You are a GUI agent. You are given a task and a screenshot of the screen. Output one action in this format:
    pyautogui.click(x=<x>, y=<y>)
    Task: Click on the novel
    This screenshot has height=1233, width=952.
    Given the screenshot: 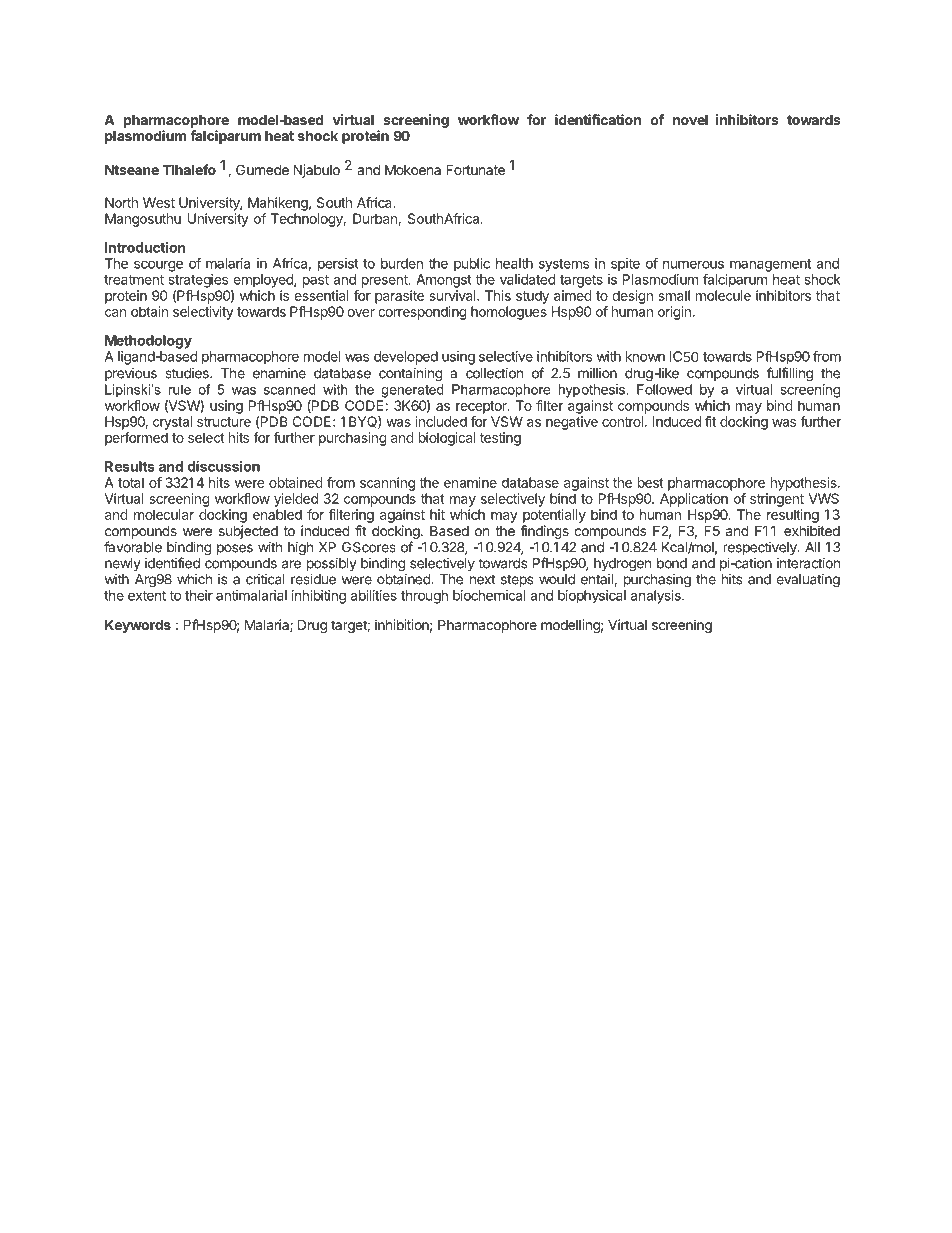 What is the action you would take?
    pyautogui.click(x=690, y=119)
